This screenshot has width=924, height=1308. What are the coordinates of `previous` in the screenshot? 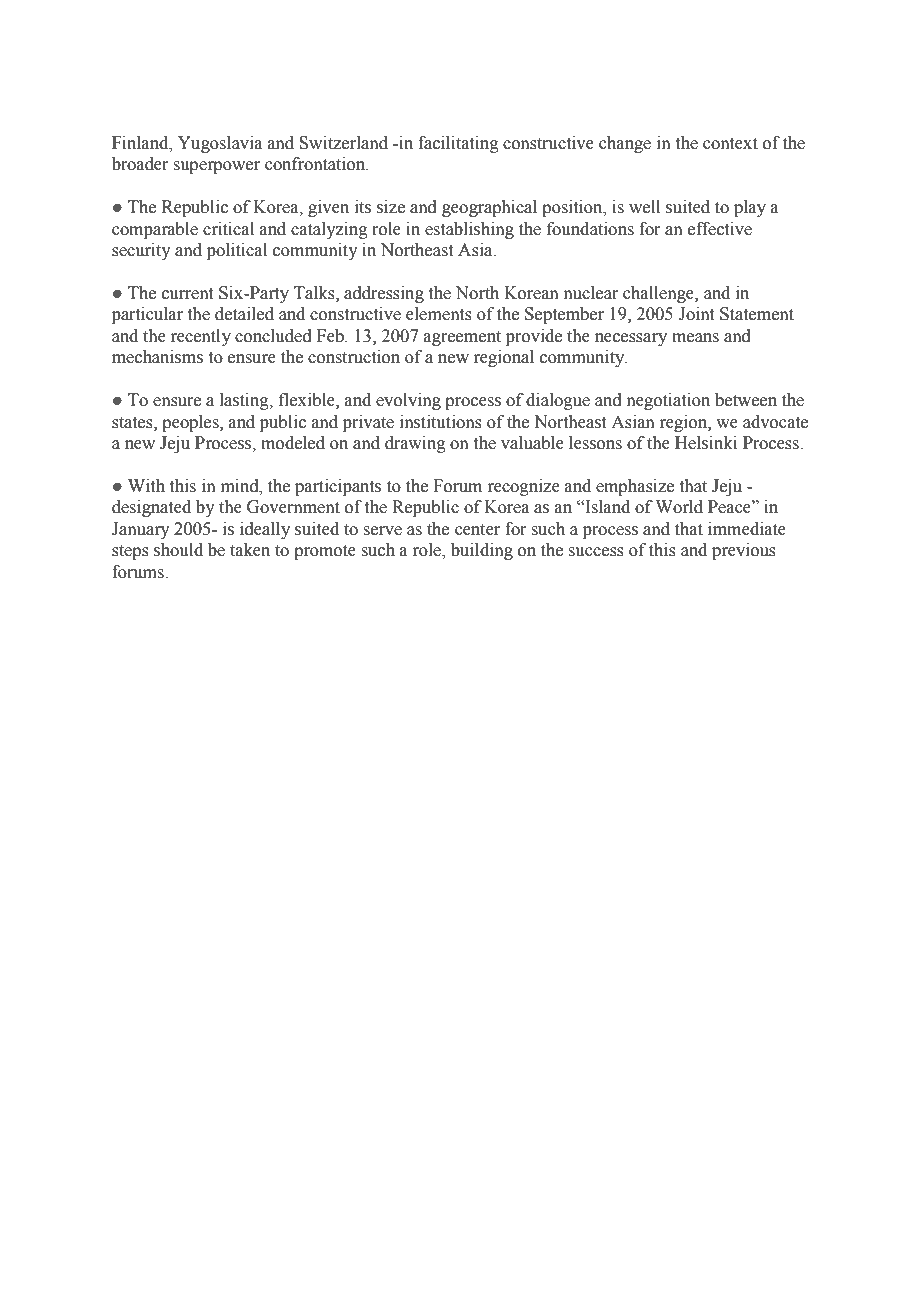 It's located at (744, 551).
